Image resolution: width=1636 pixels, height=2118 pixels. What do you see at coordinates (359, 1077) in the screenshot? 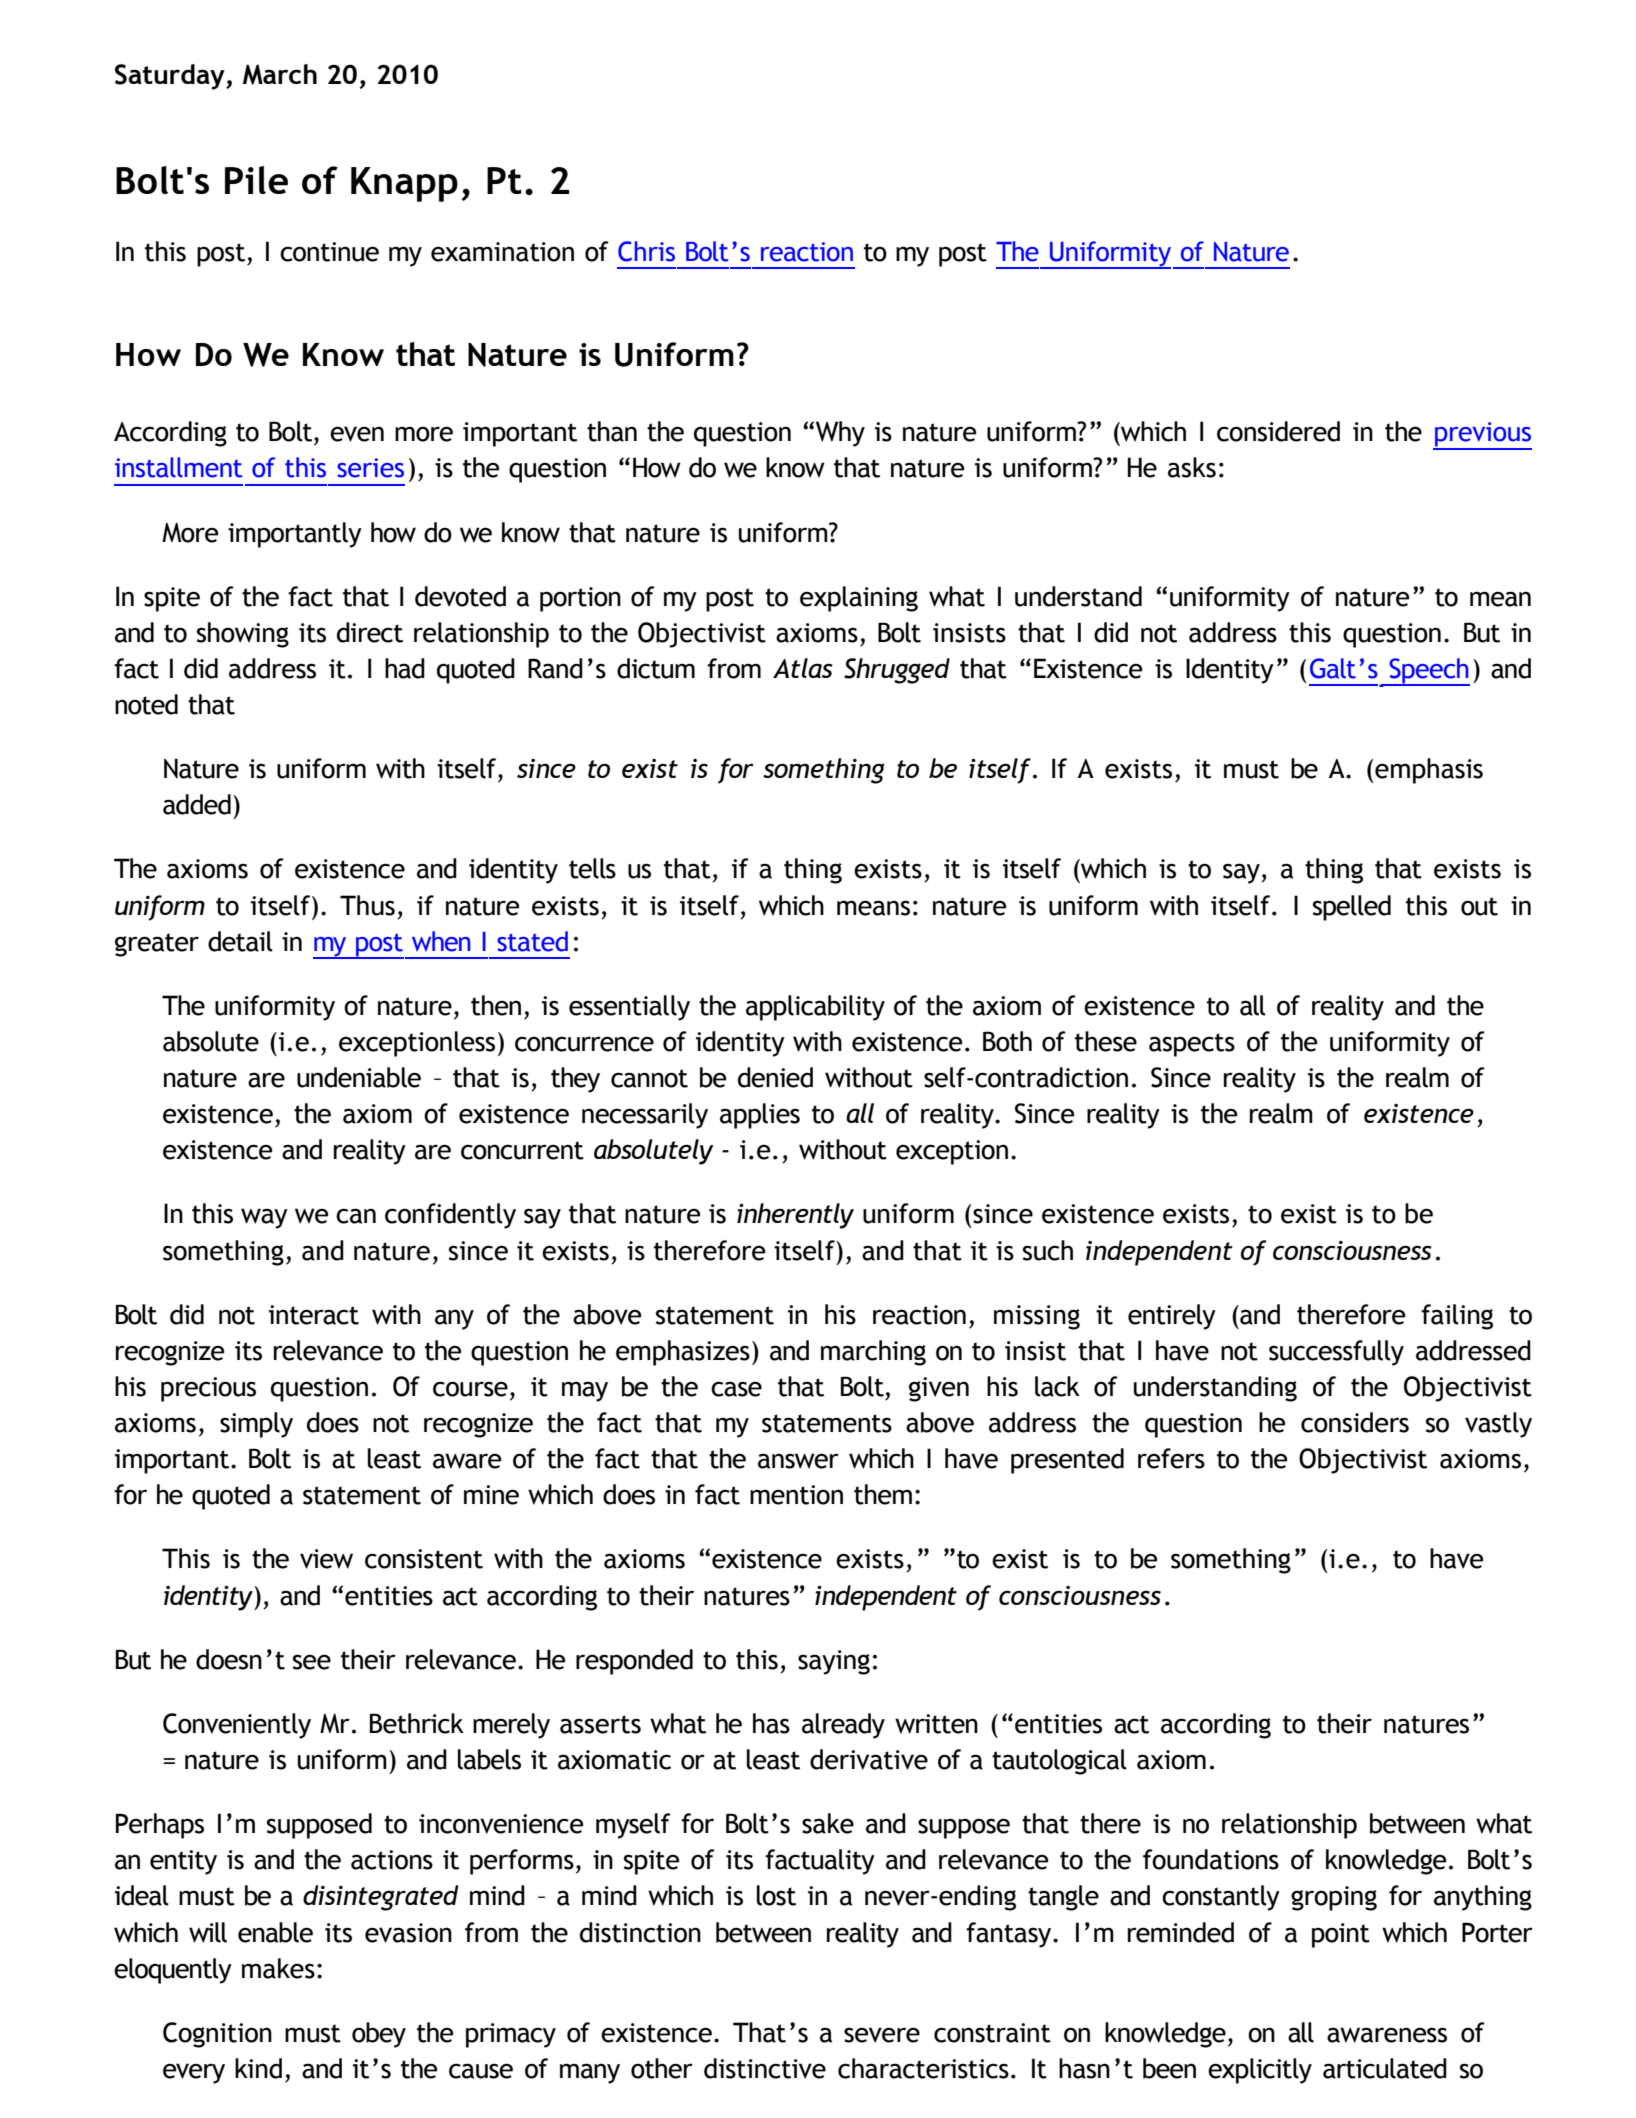
I see `undeniable` at bounding box center [359, 1077].
